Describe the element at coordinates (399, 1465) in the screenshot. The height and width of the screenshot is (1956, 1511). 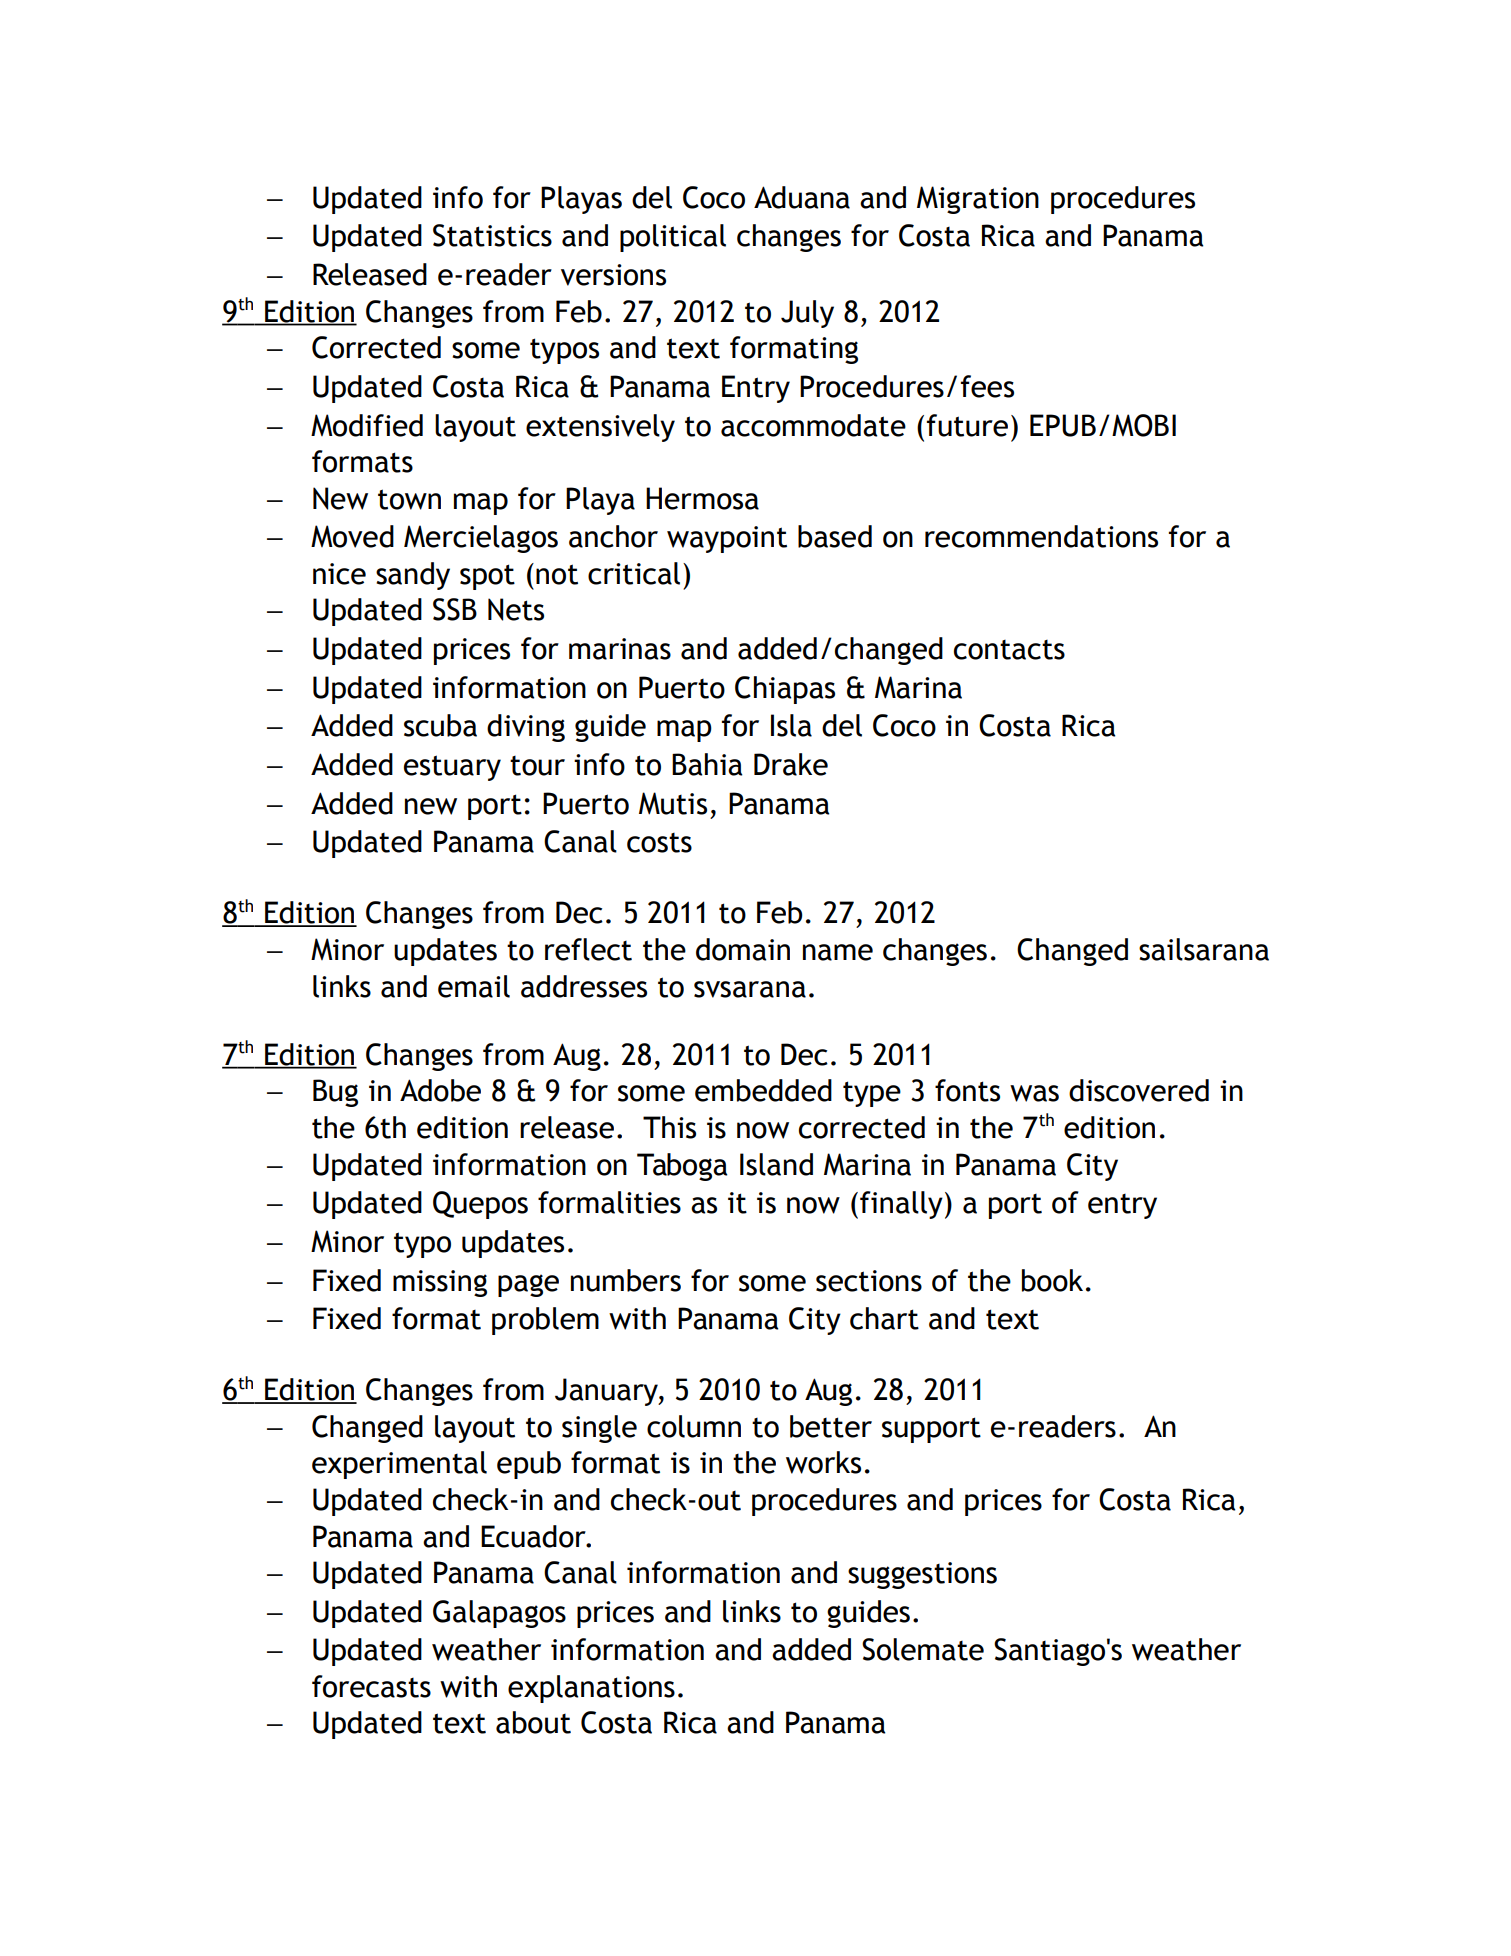
I see `experimental` at that location.
